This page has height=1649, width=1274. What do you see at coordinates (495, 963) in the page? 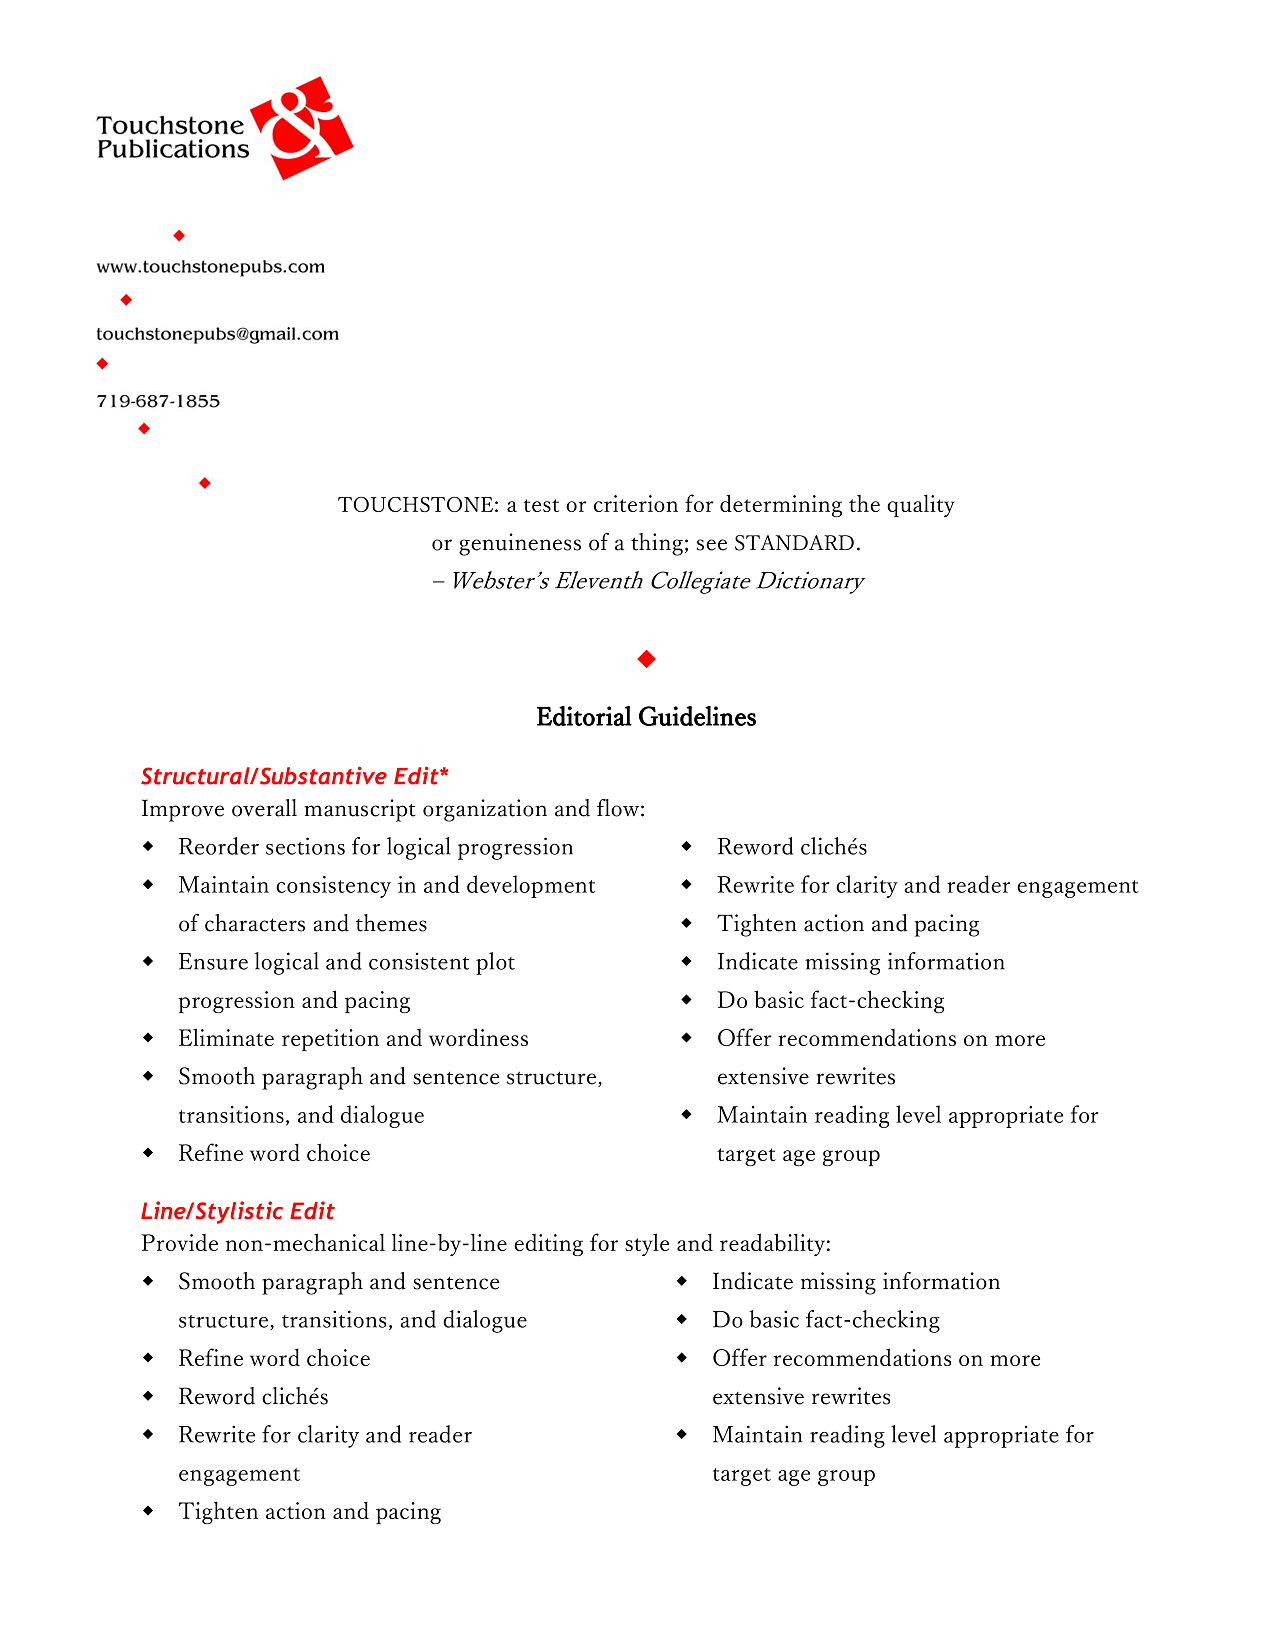
I see `plot` at bounding box center [495, 963].
